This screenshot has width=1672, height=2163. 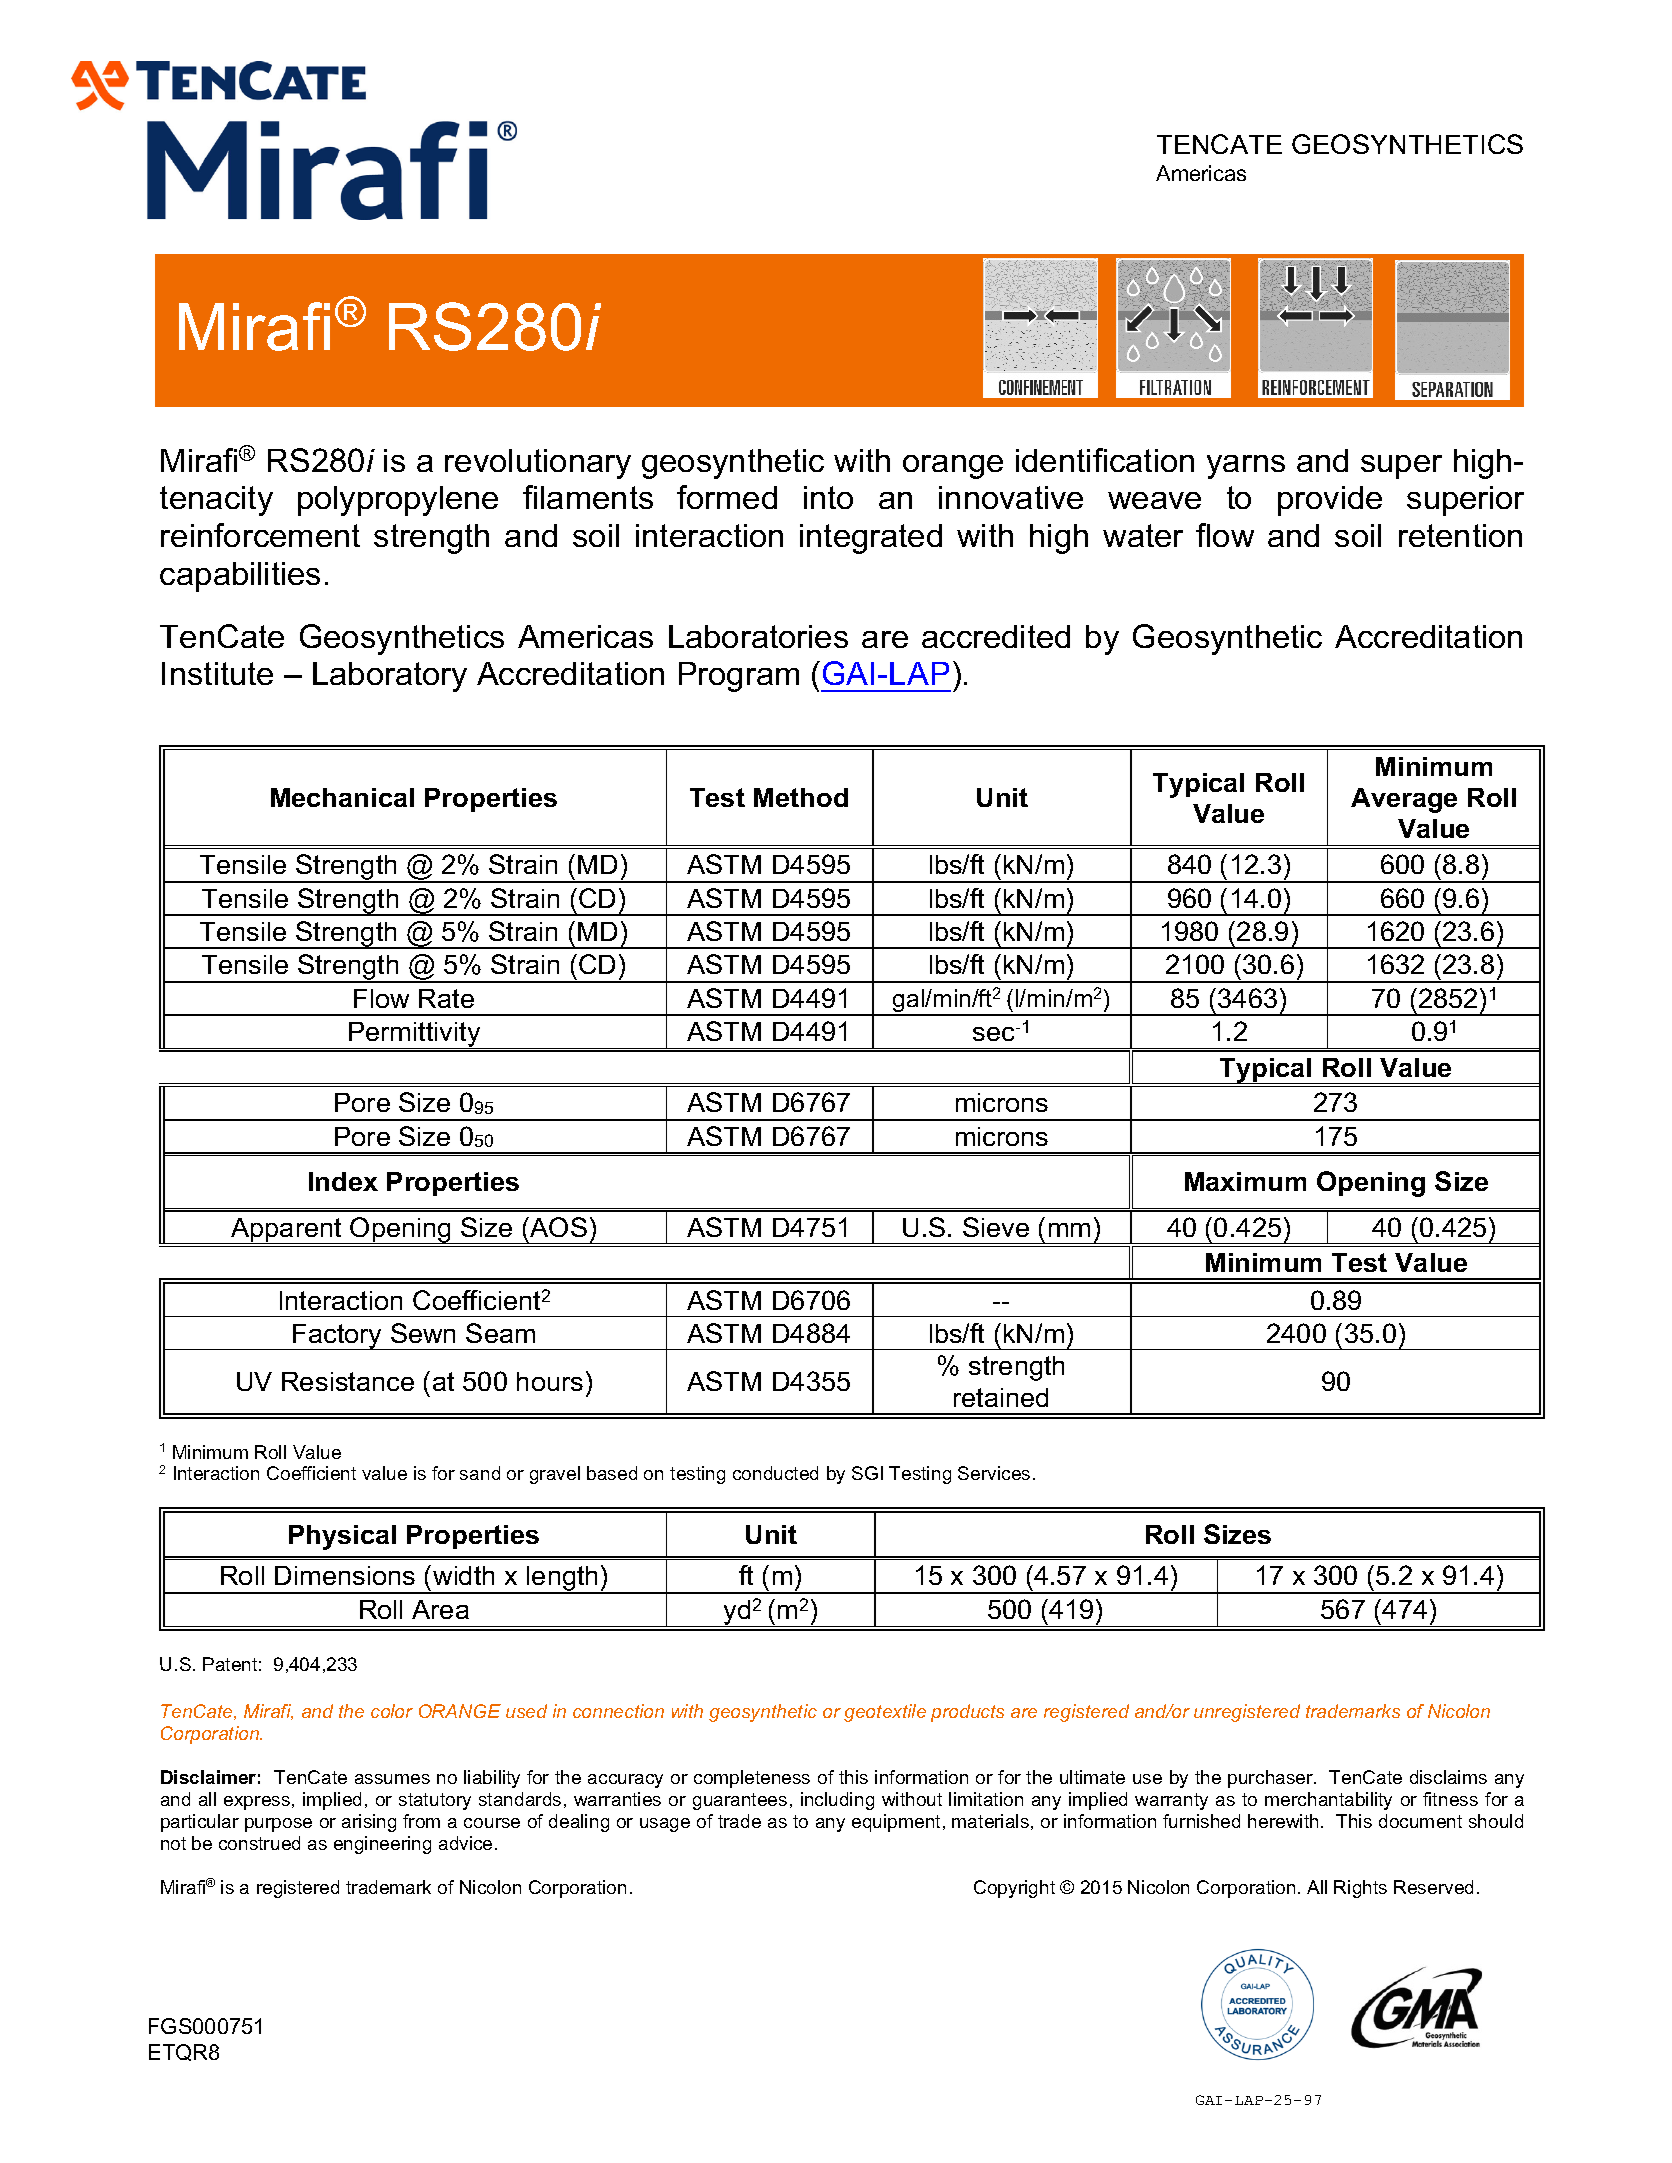 What do you see at coordinates (1330, 501) in the screenshot?
I see `provide` at bounding box center [1330, 501].
